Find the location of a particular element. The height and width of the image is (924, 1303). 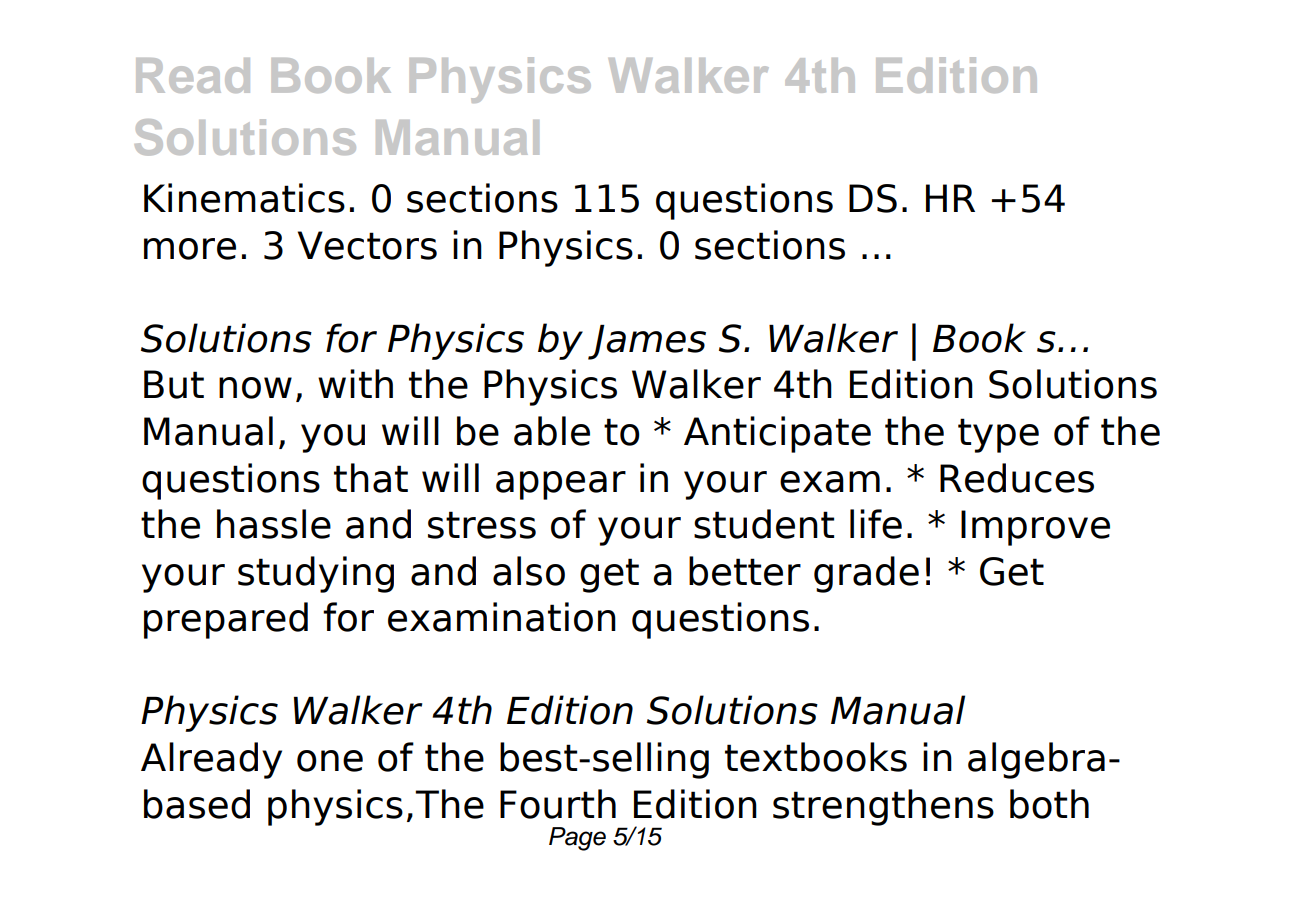

Kinematics is located at coordinates (244, 198).
